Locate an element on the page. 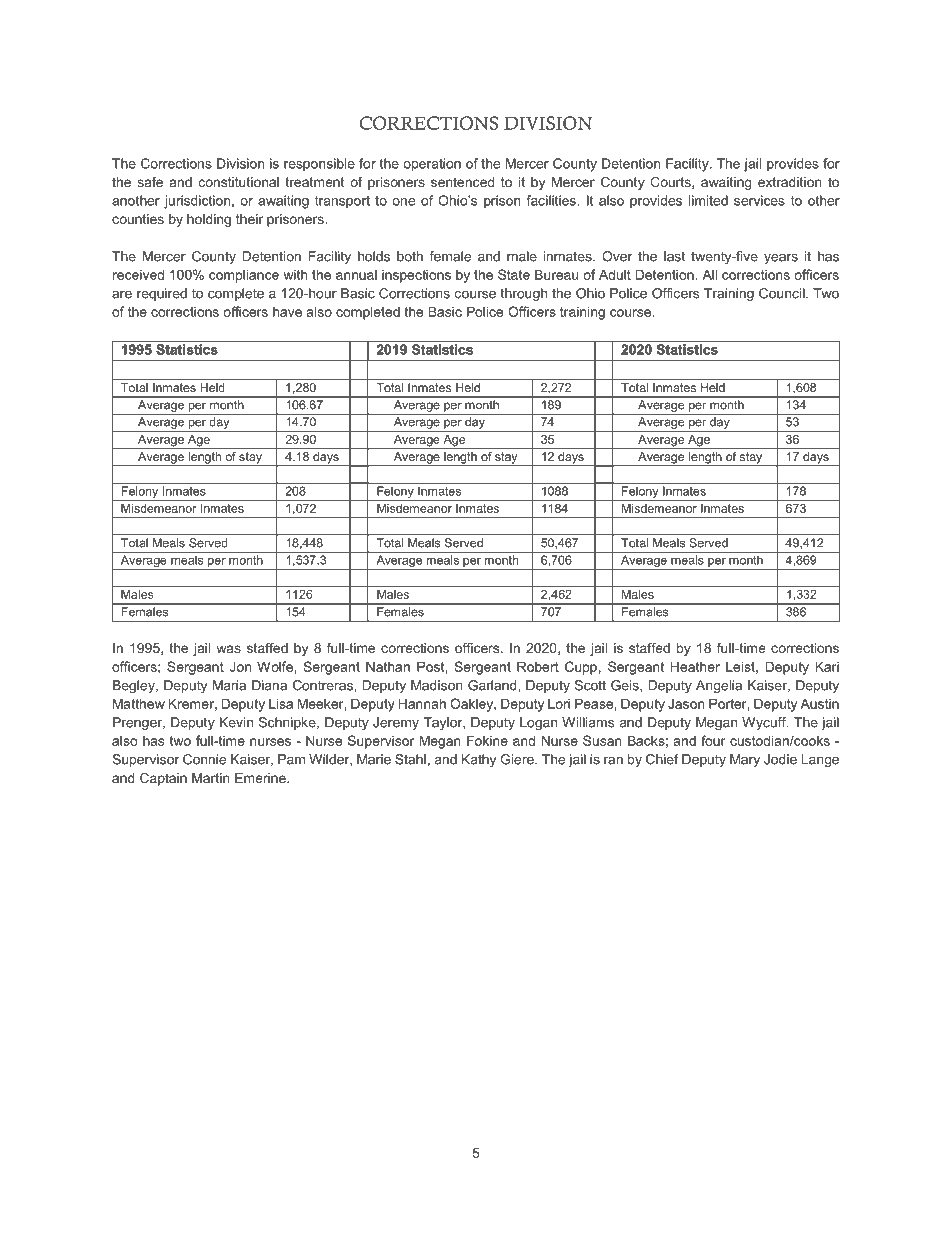 This page has width=952, height=1233. services is located at coordinates (759, 200).
